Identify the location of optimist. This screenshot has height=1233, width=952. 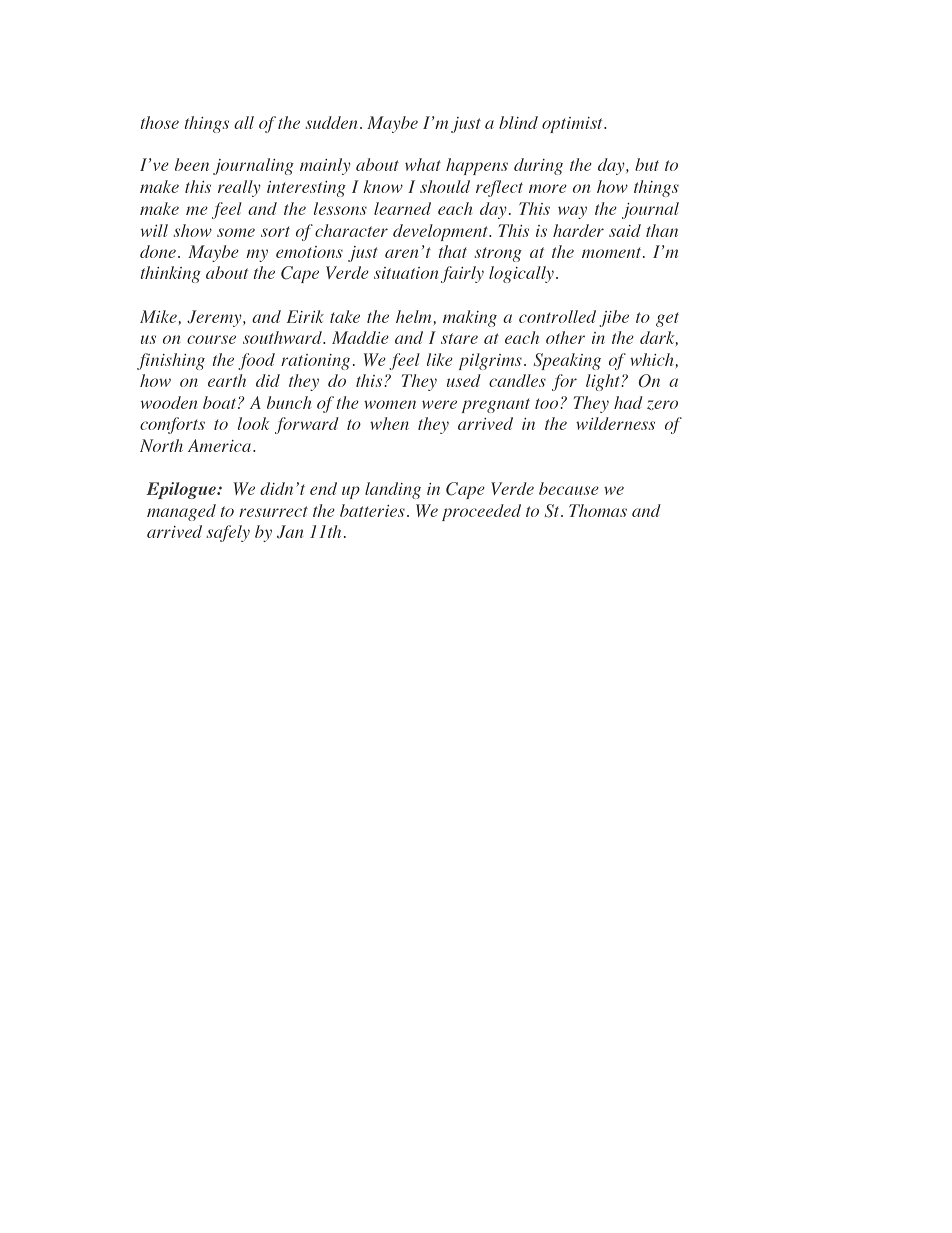
(573, 125).
